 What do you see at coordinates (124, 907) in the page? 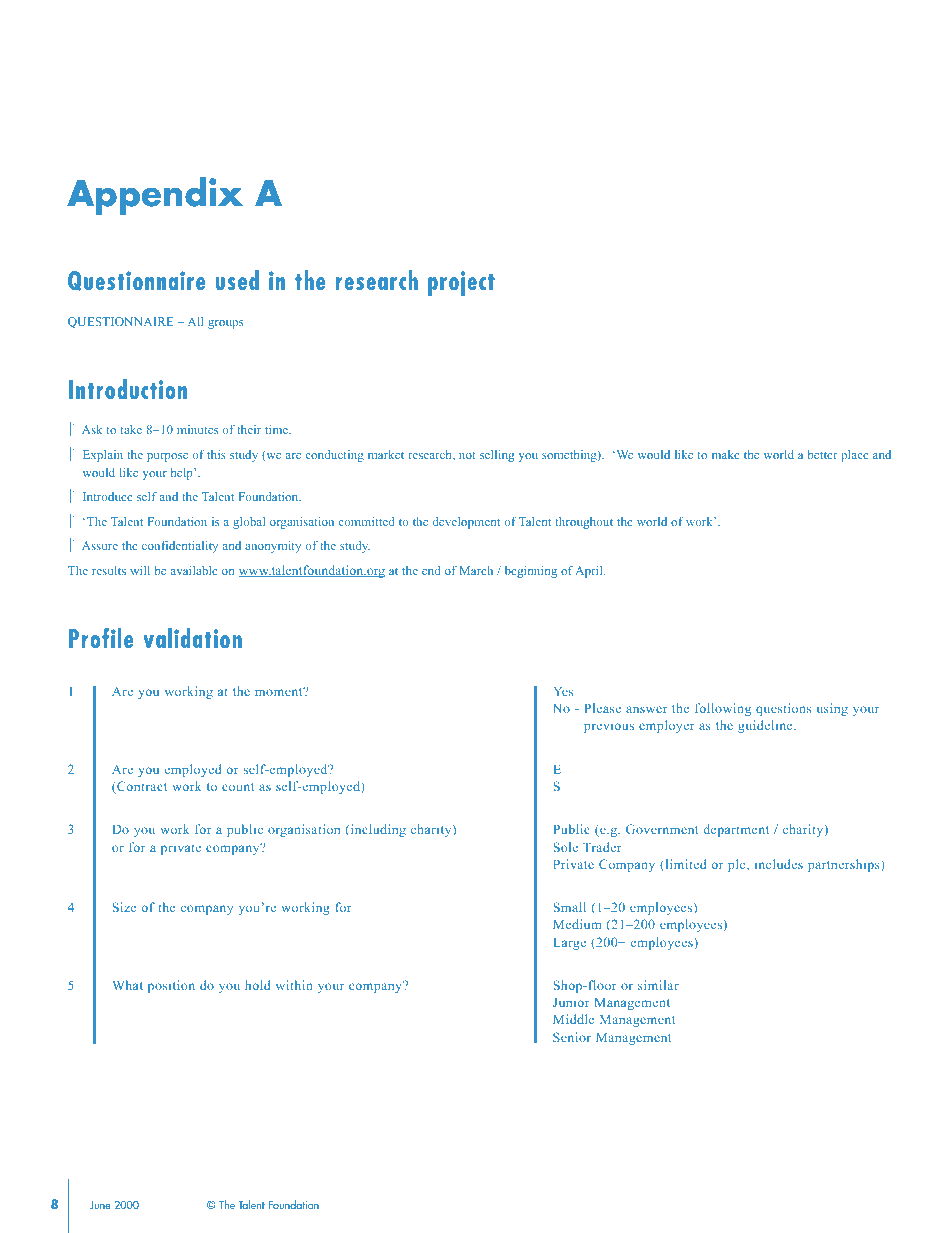
I see `Size` at bounding box center [124, 907].
